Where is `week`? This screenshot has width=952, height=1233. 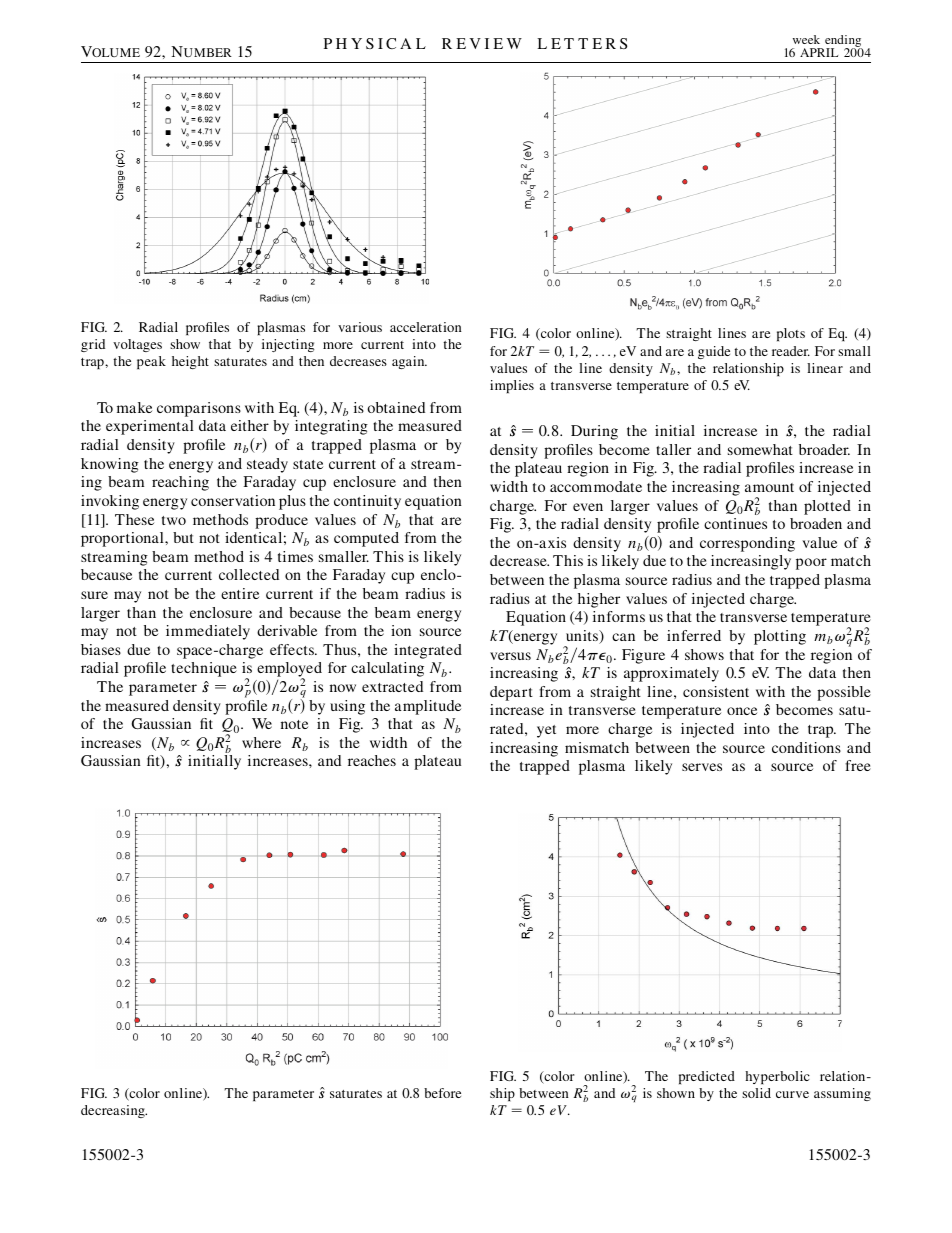
week is located at coordinates (806, 39).
